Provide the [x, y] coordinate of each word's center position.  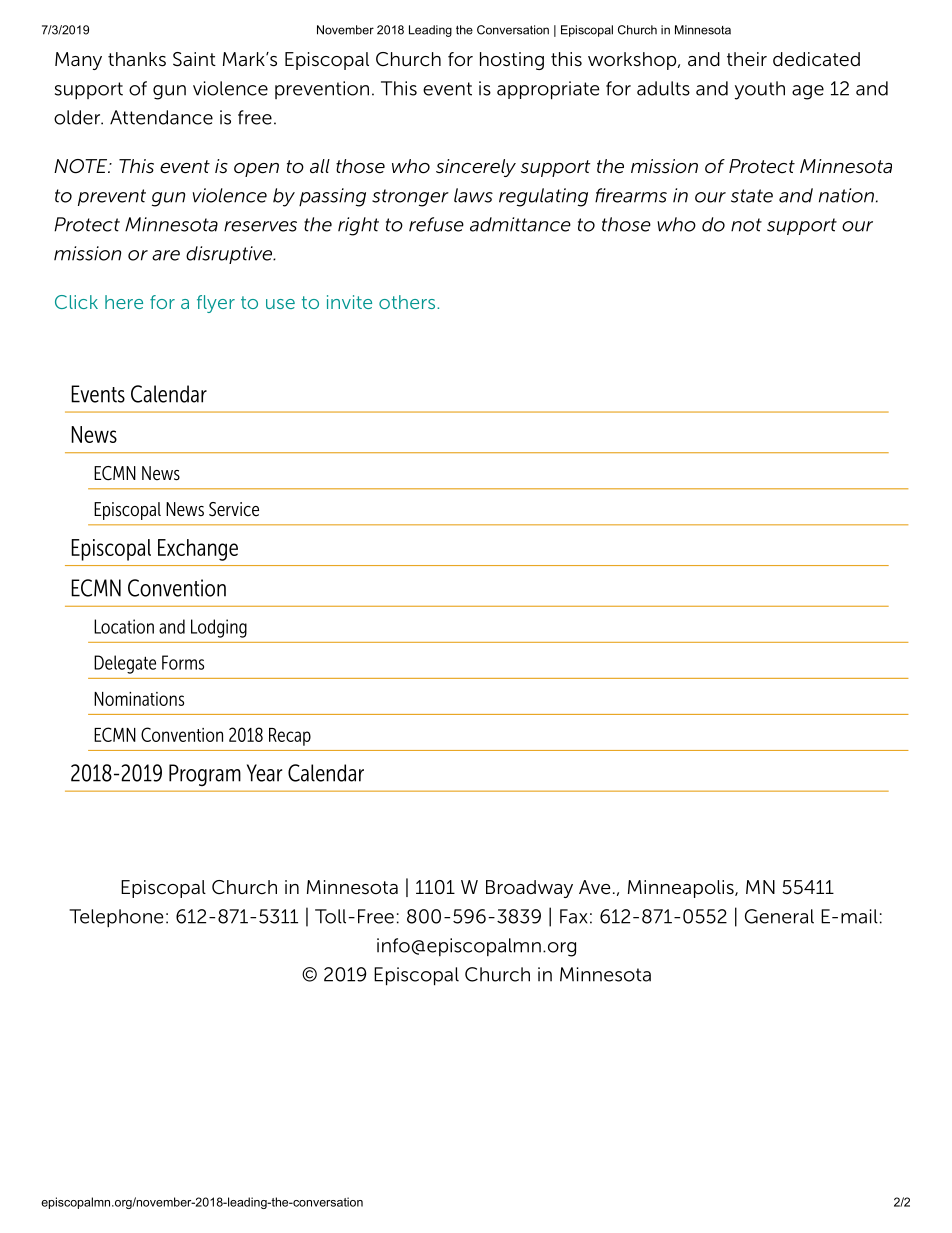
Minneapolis [682, 889]
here [124, 302]
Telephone [116, 918]
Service [234, 509]
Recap [290, 737]
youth [760, 90]
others [408, 302]
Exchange [198, 550]
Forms [183, 662]
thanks [137, 59]
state [752, 196]
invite [349, 302]
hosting [512, 61]
